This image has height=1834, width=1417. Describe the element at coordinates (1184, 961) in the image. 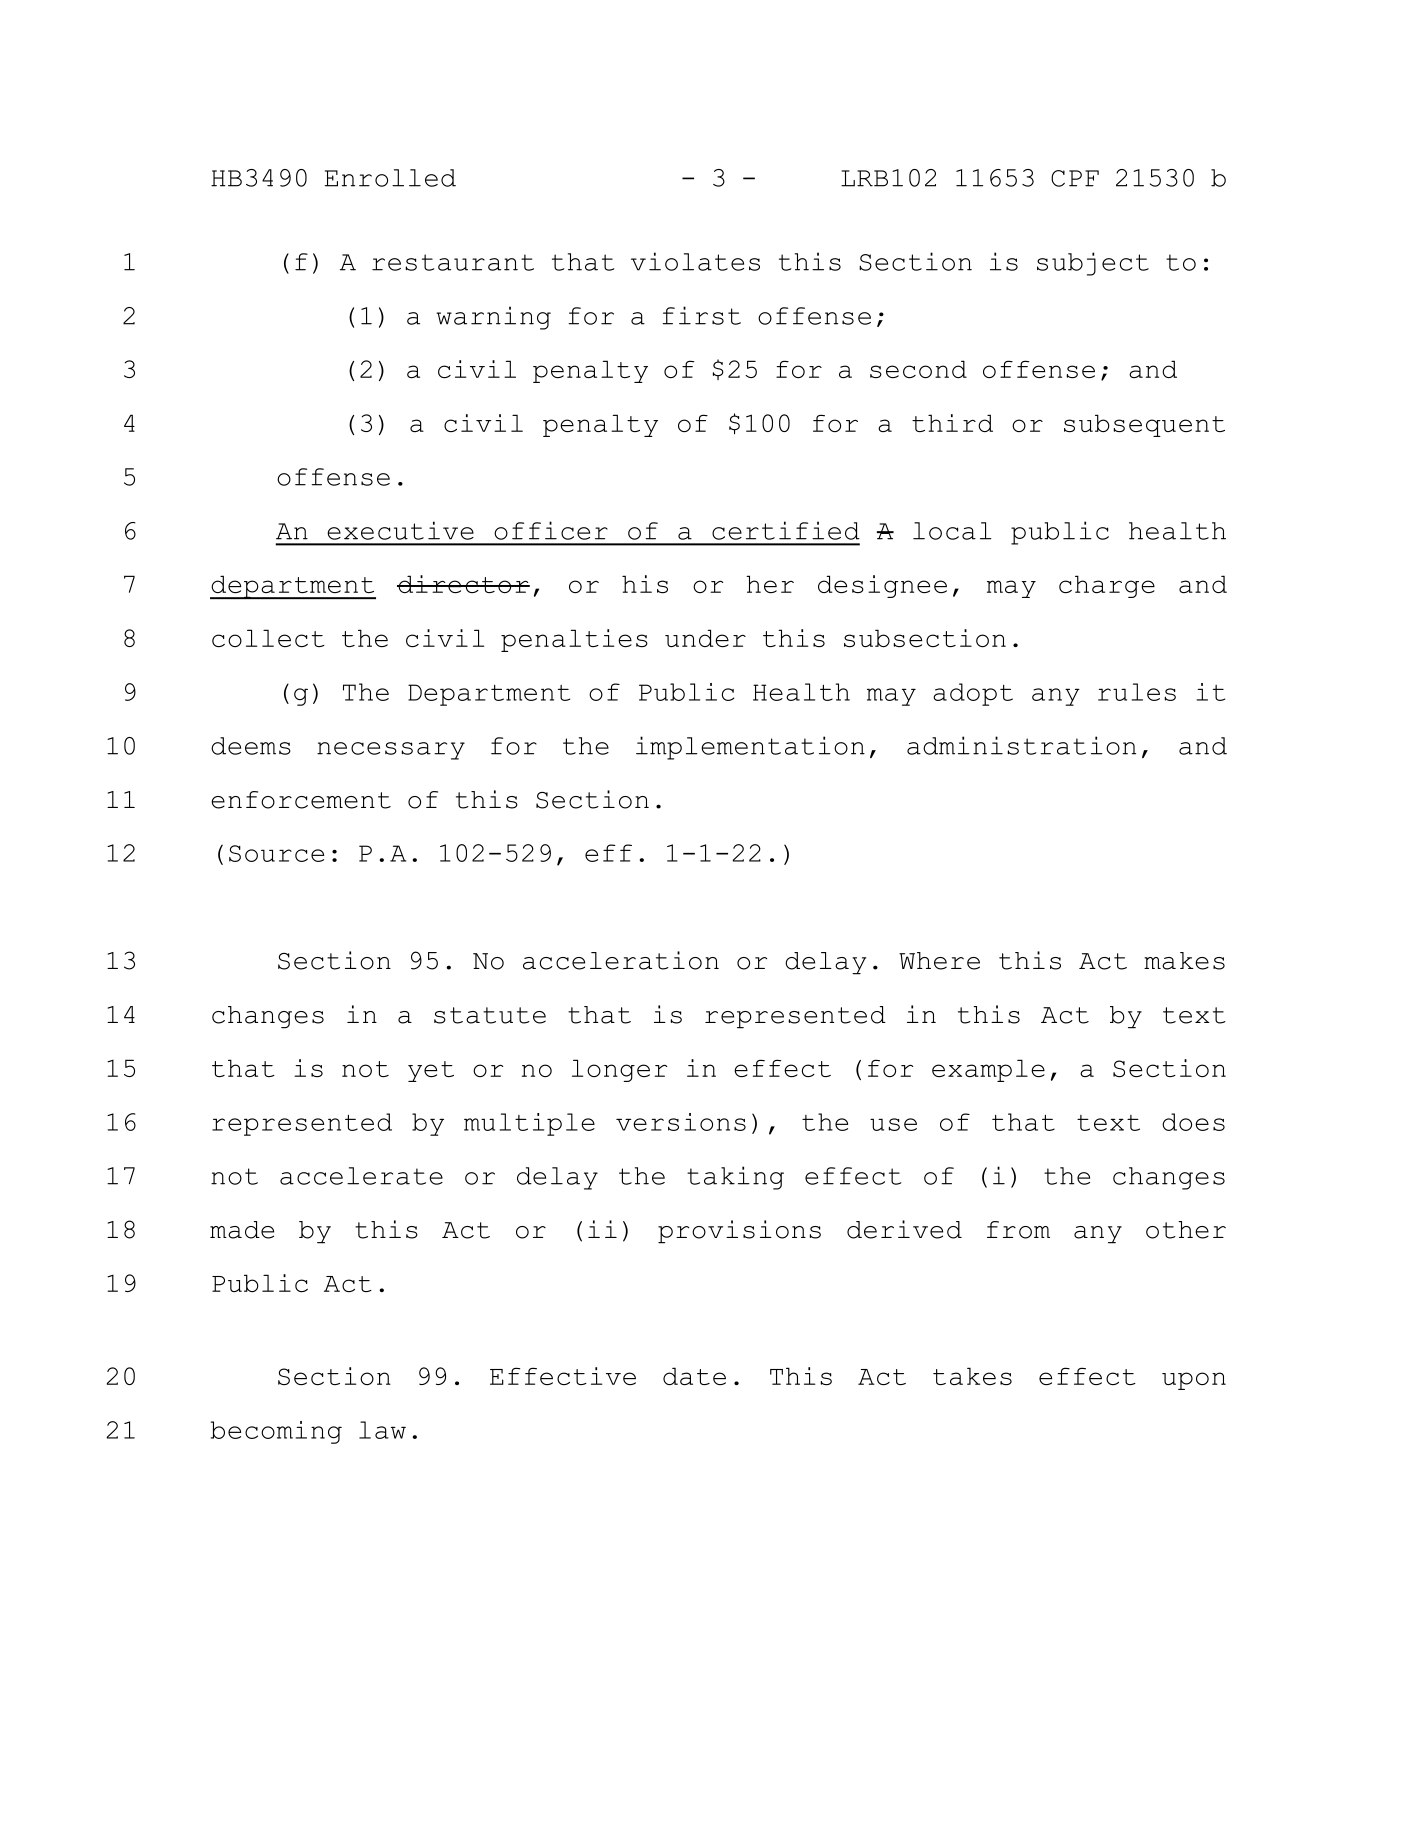

I see `makes` at that location.
